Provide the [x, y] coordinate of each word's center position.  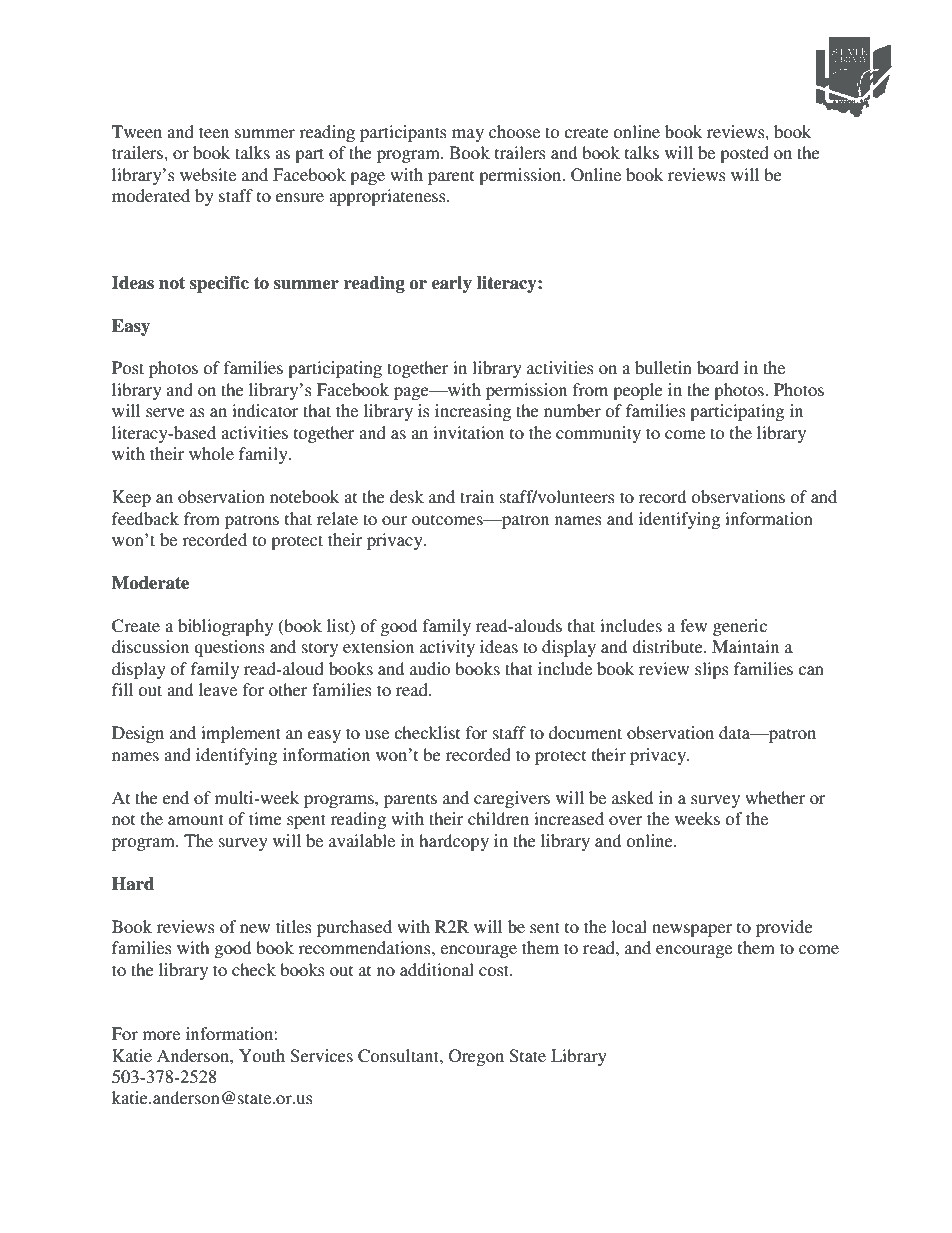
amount [196, 819]
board [718, 367]
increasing [473, 412]
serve [165, 412]
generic [740, 627]
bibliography [225, 627]
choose [514, 131]
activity [447, 648]
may [468, 135]
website [208, 174]
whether [775, 797]
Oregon [476, 1057]
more [161, 1035]
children [498, 818]
